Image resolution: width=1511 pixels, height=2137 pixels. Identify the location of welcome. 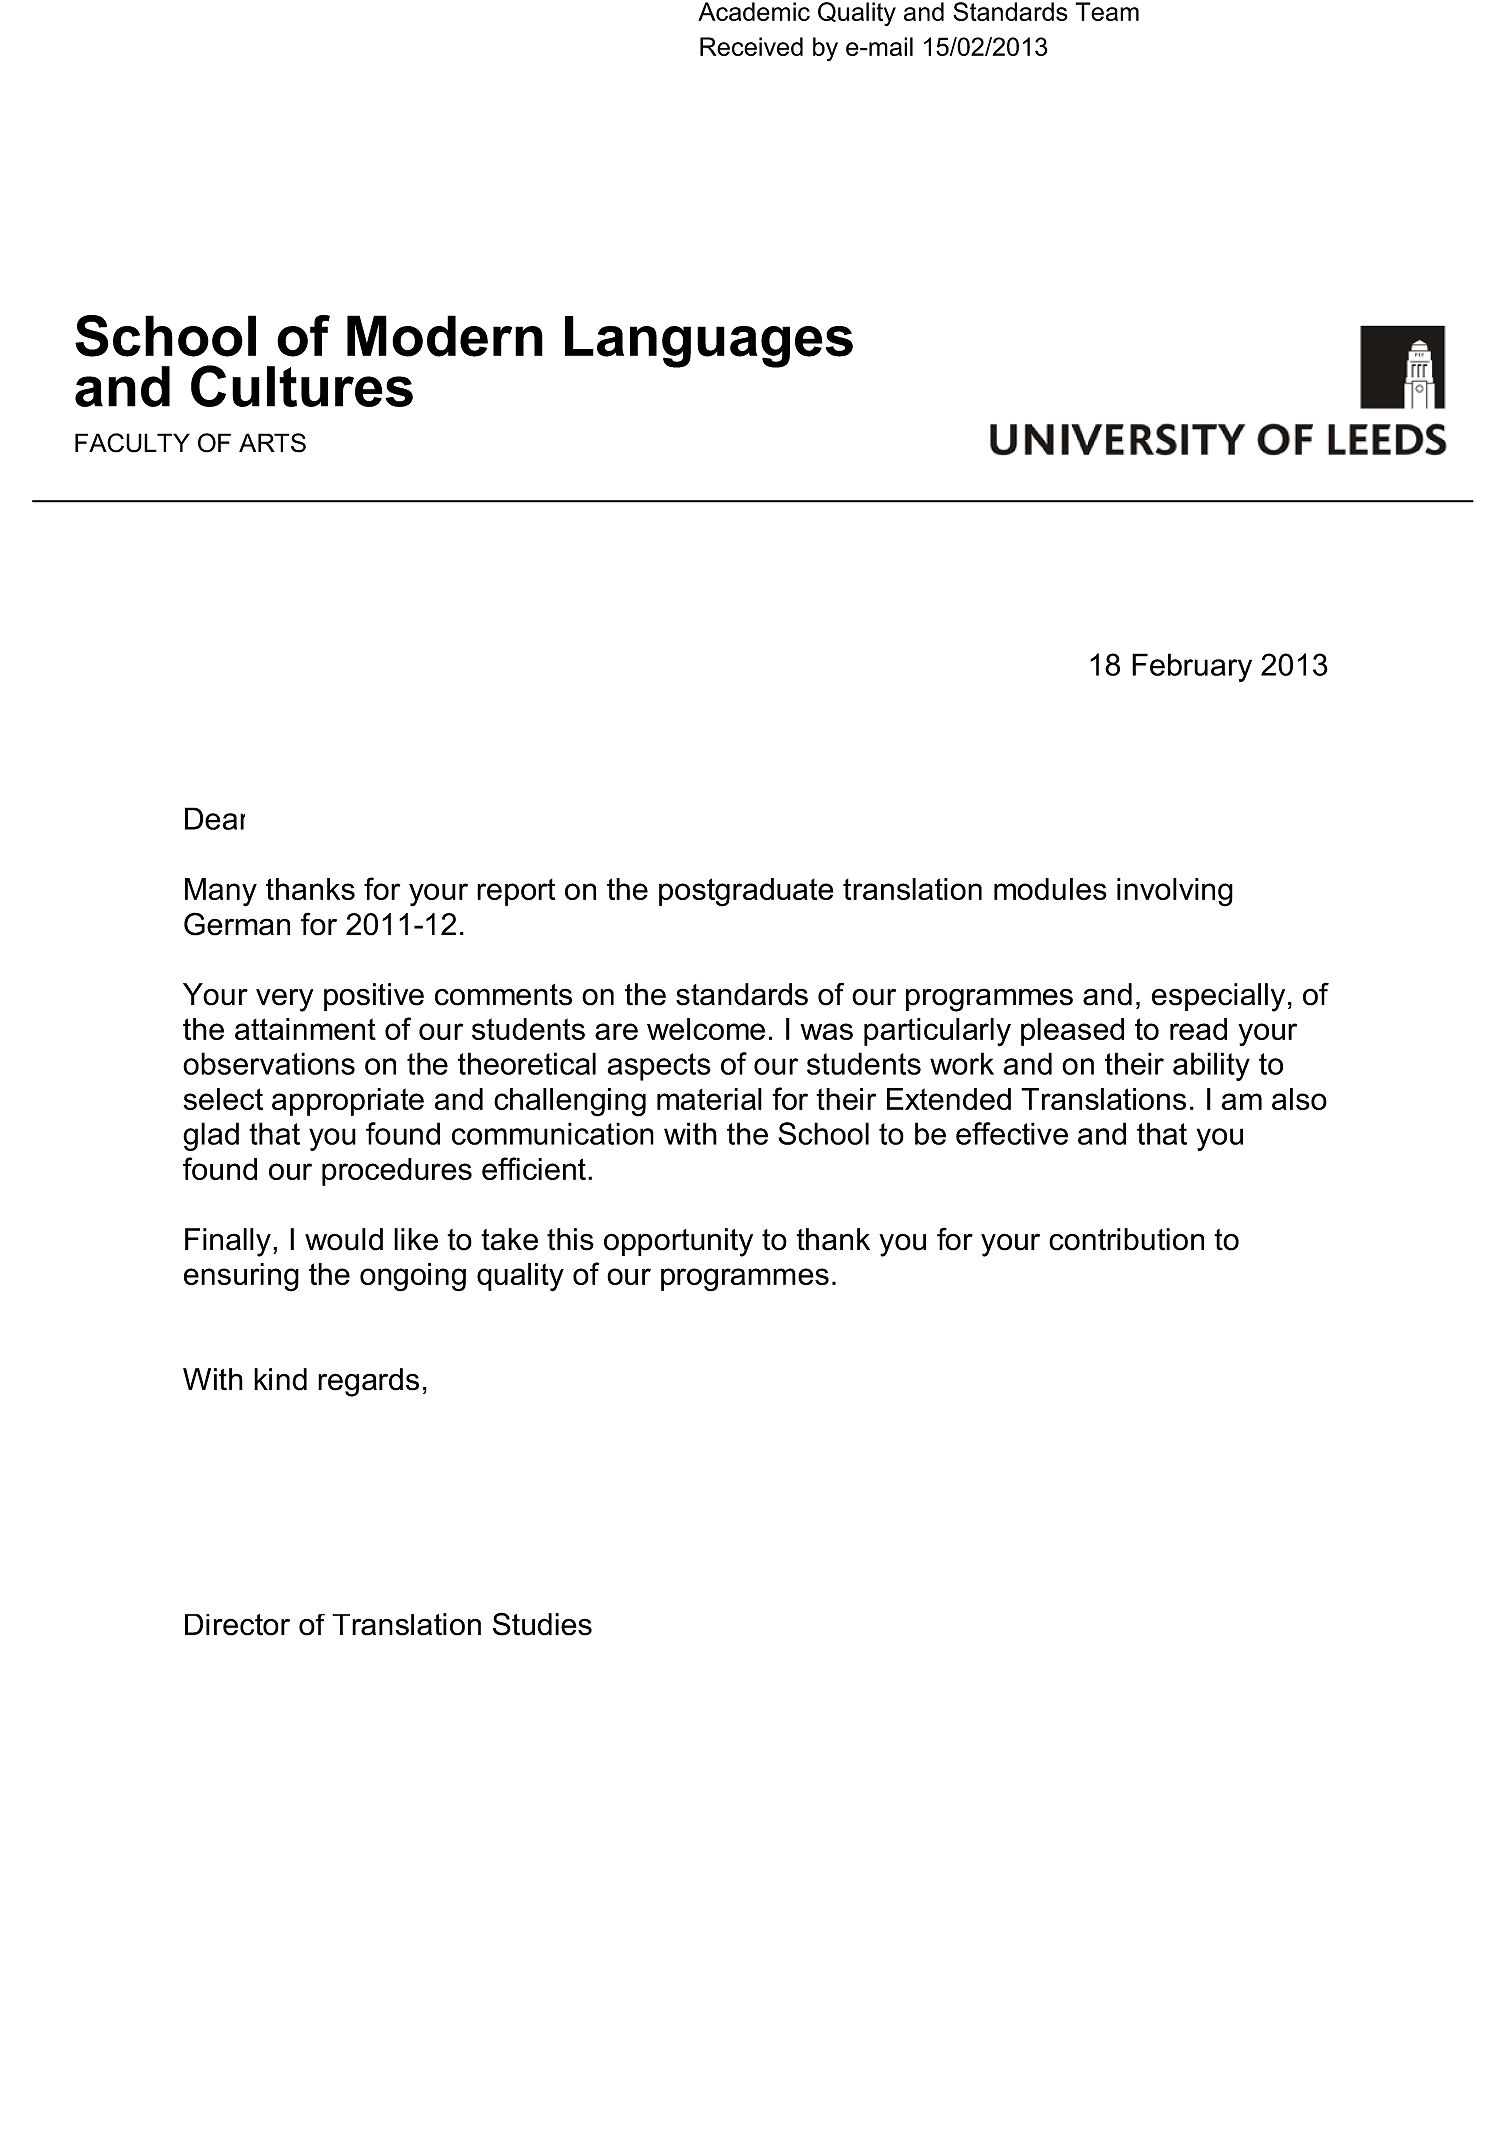
(706, 1029).
